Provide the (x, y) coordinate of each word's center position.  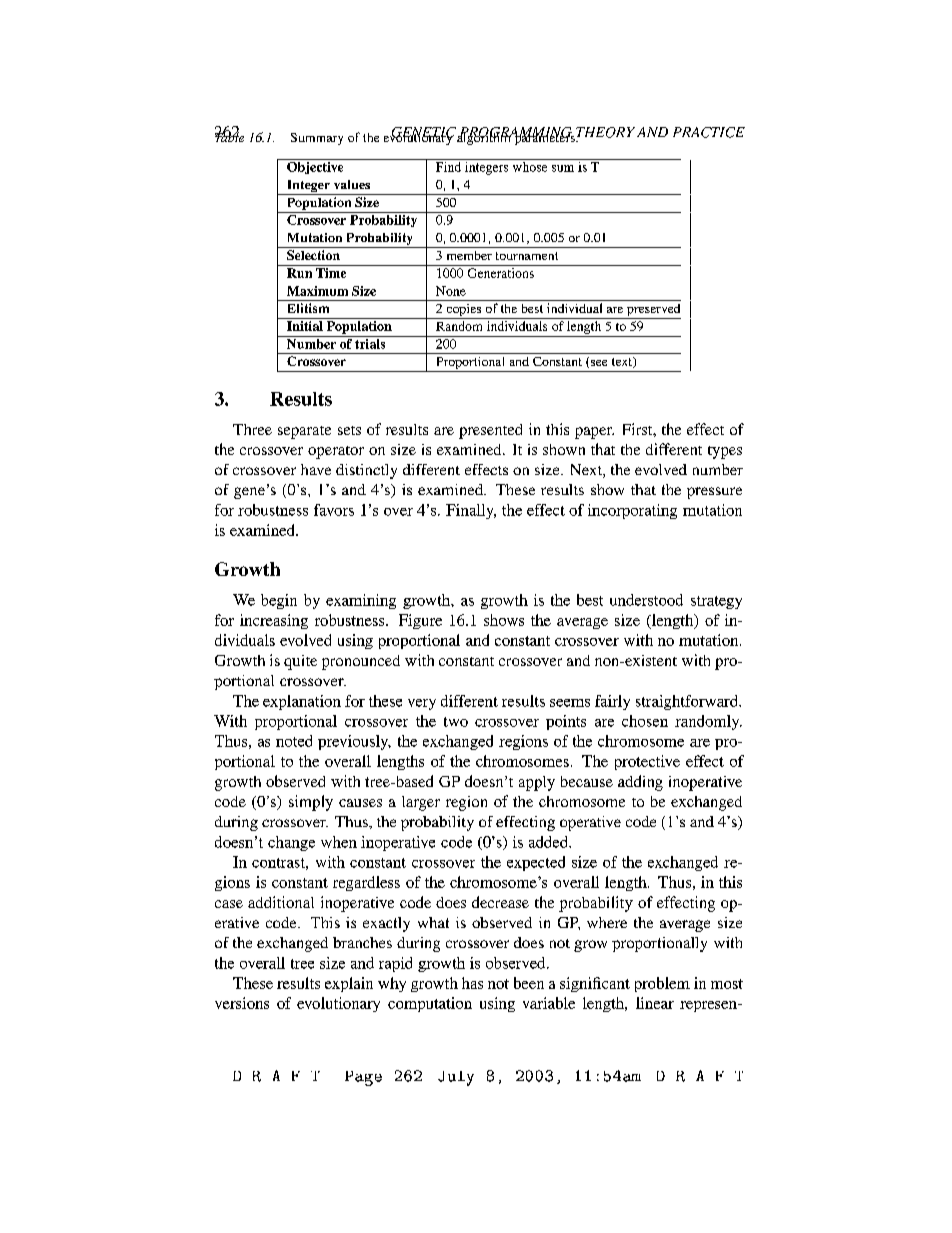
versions (242, 1003)
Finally (471, 511)
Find (448, 167)
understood (646, 600)
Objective (315, 166)
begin (279, 601)
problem (662, 984)
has (472, 983)
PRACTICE (709, 132)
